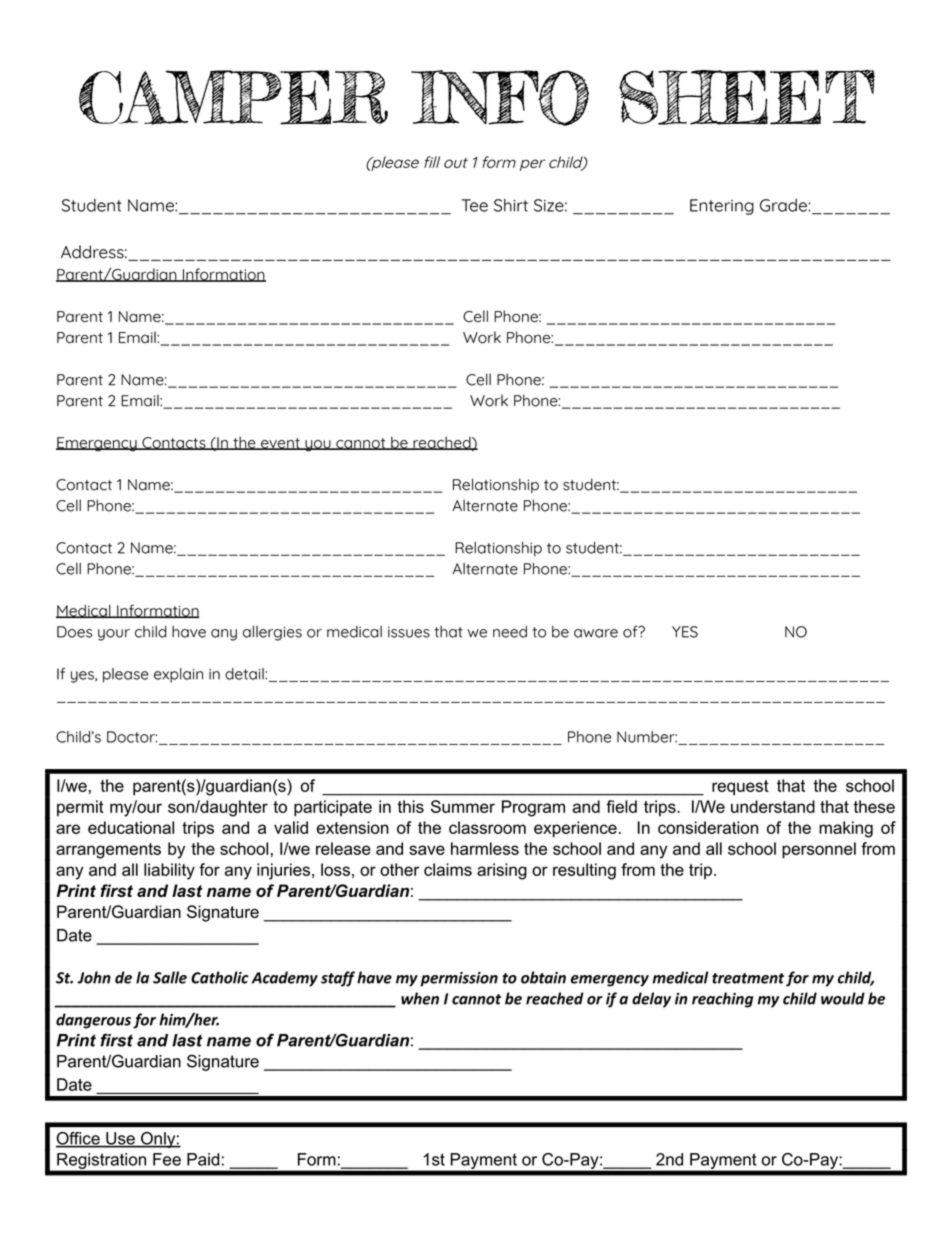  What do you see at coordinates (114, 635) in the page?
I see `your` at bounding box center [114, 635].
